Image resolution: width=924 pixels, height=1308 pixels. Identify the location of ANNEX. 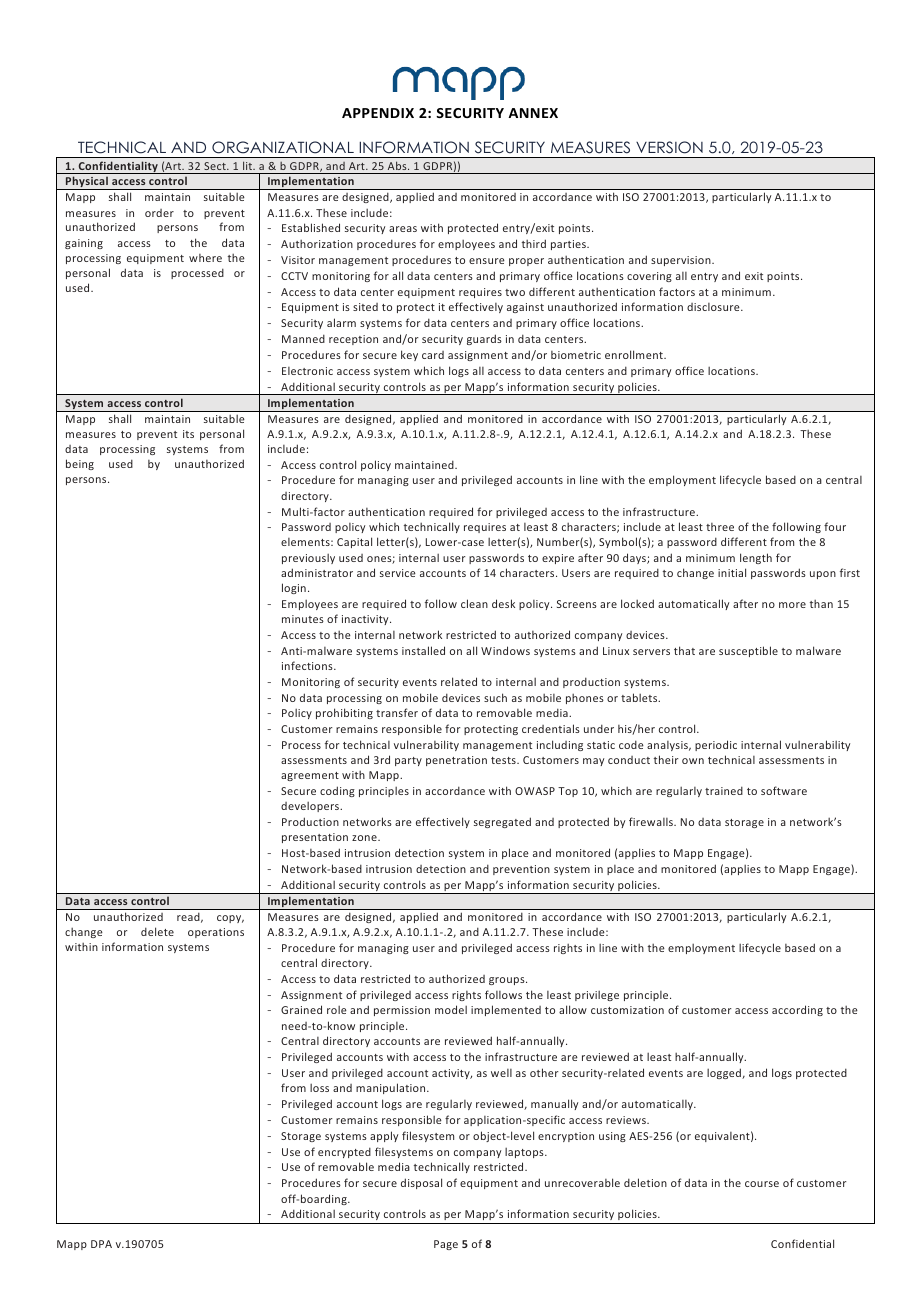
(533, 113).
